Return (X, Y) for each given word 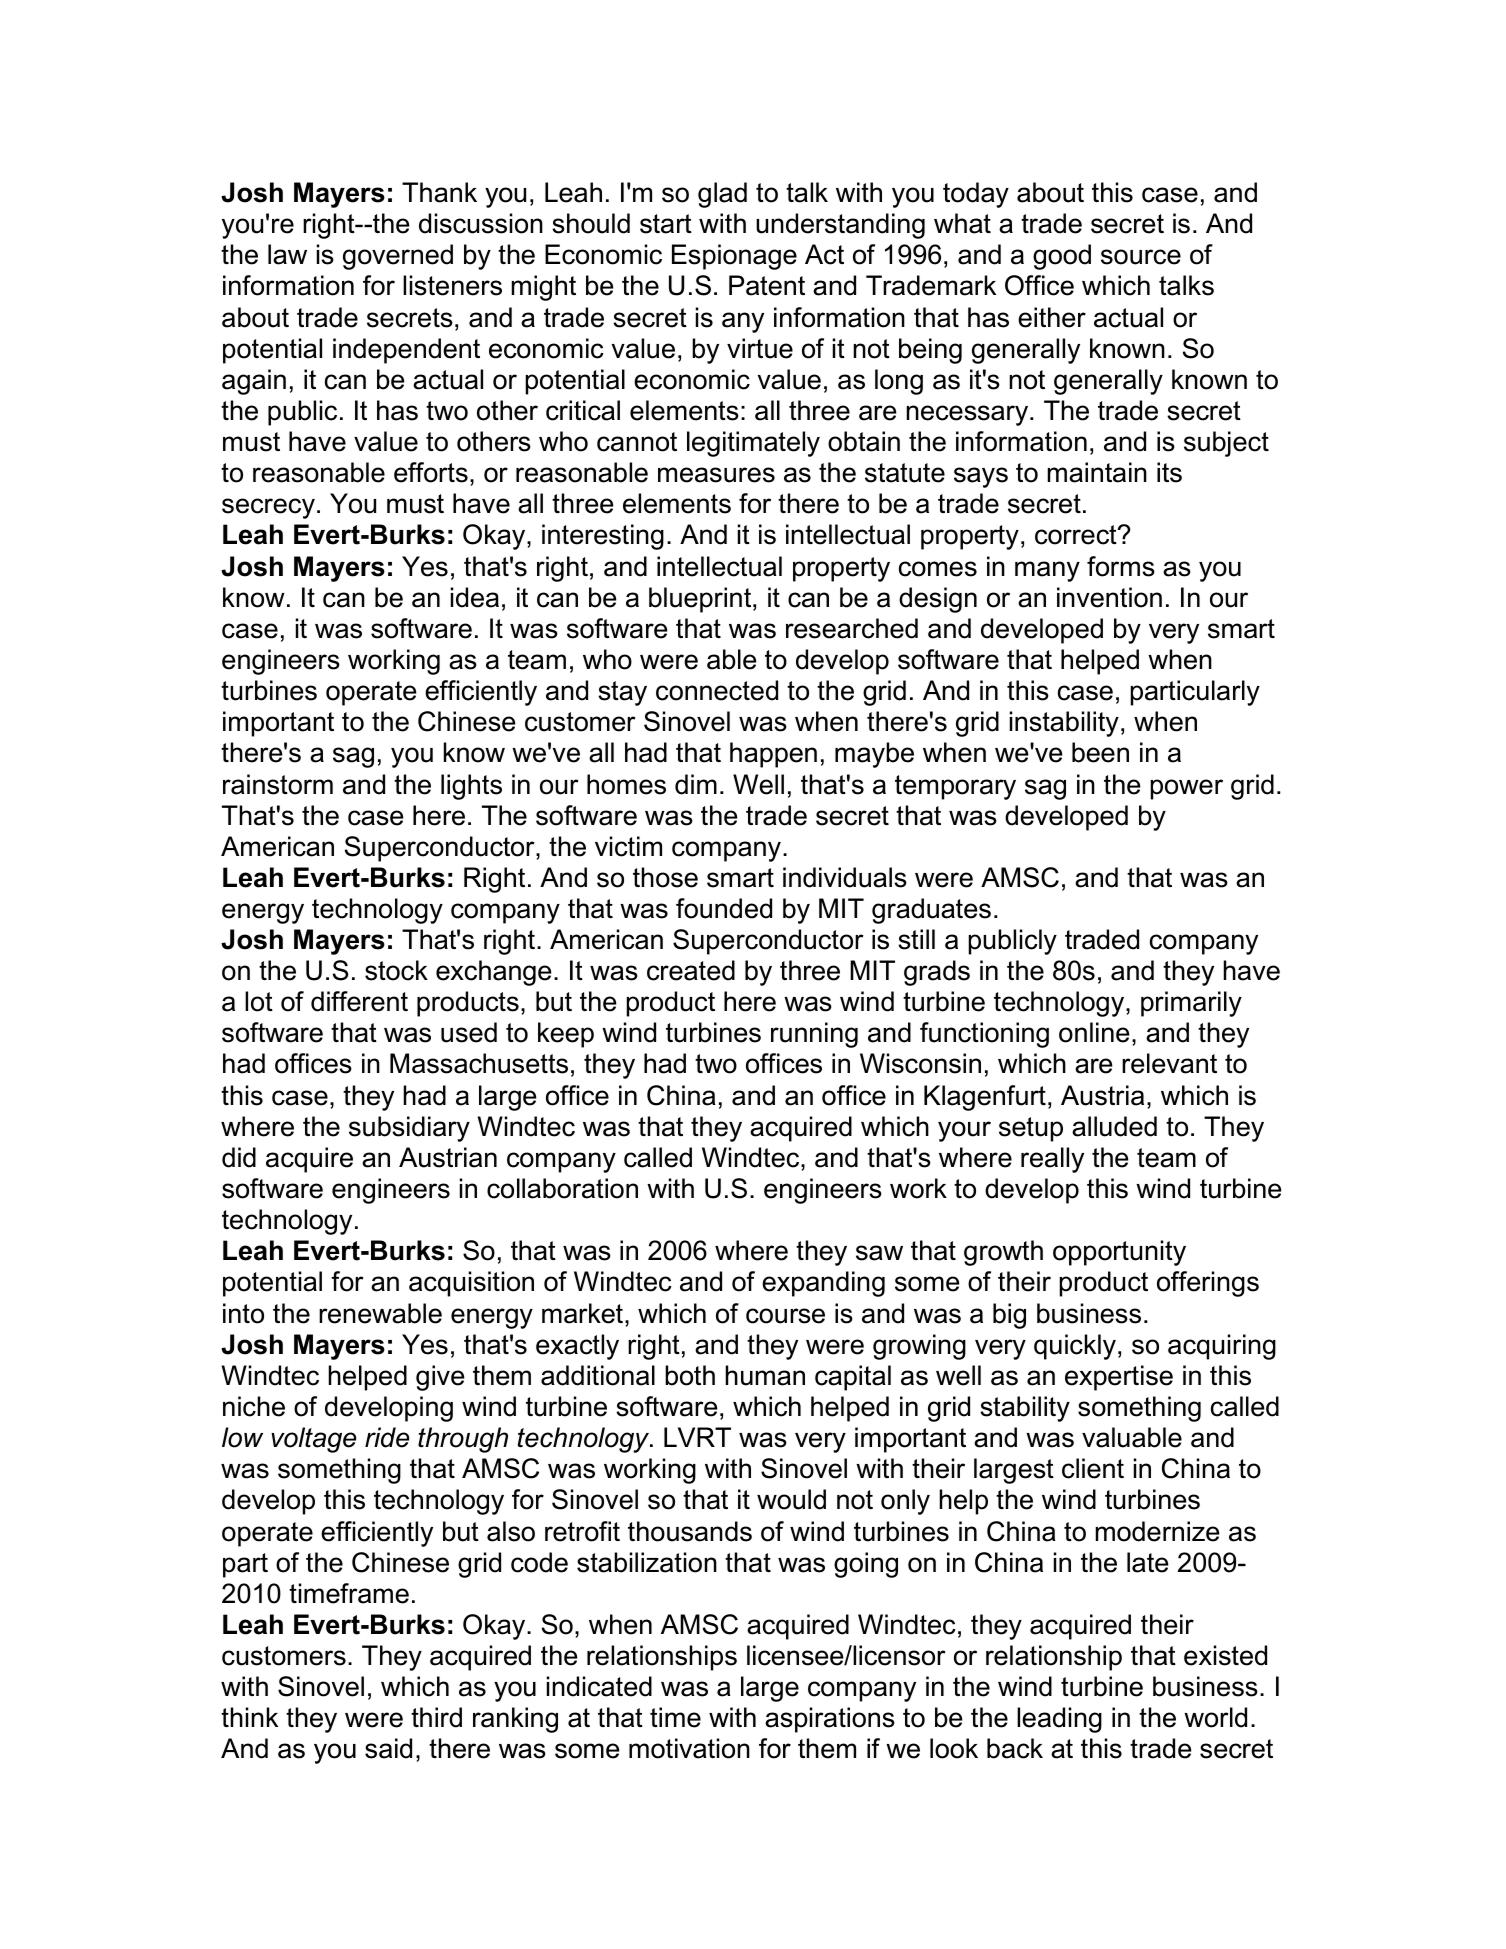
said (388, 1748)
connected (717, 690)
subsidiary (409, 1129)
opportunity (1119, 1253)
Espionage (734, 257)
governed (398, 257)
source (1141, 257)
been (1100, 752)
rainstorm (278, 784)
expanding (823, 1284)
